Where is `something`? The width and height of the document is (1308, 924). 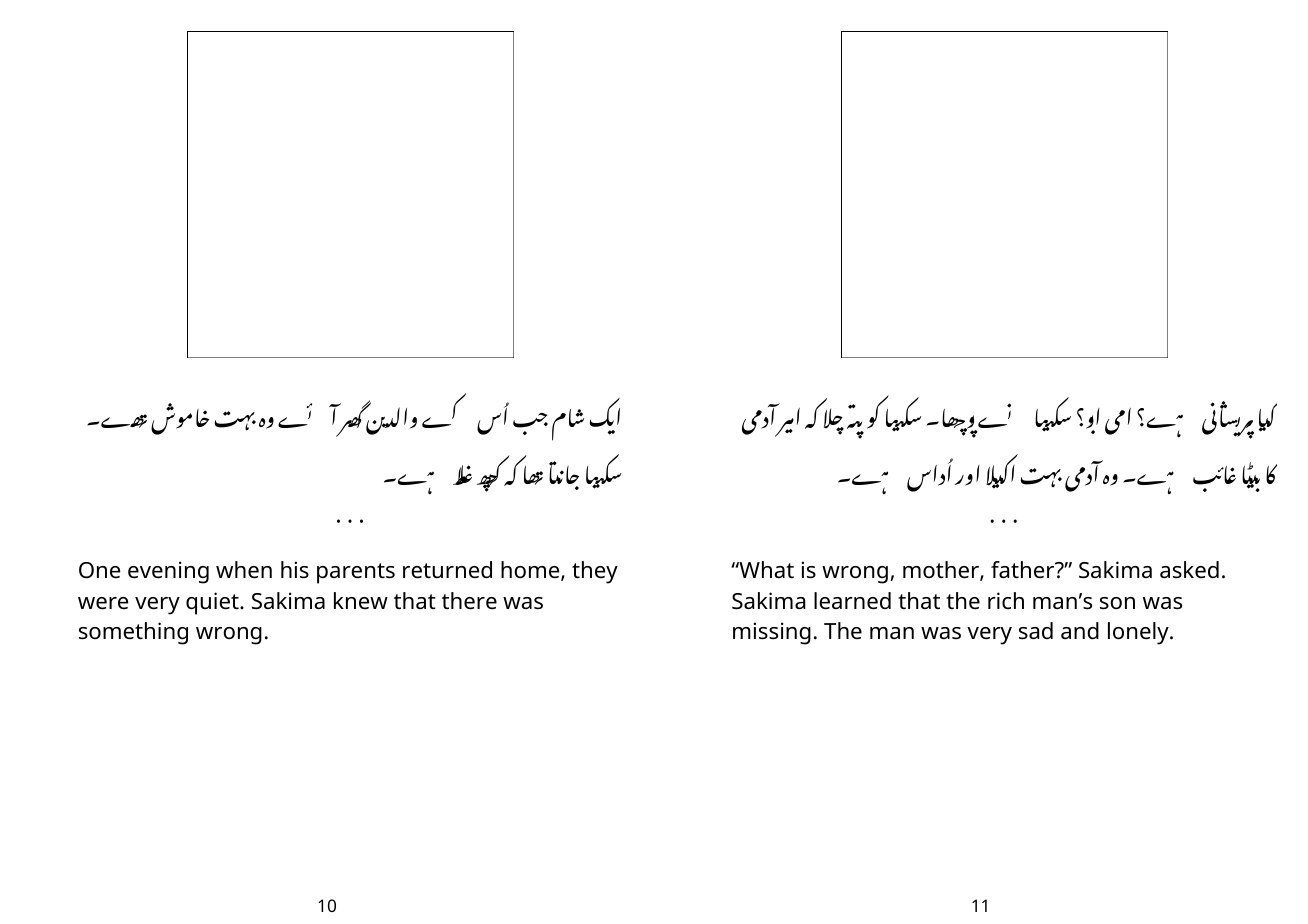 something is located at coordinates (133, 633).
